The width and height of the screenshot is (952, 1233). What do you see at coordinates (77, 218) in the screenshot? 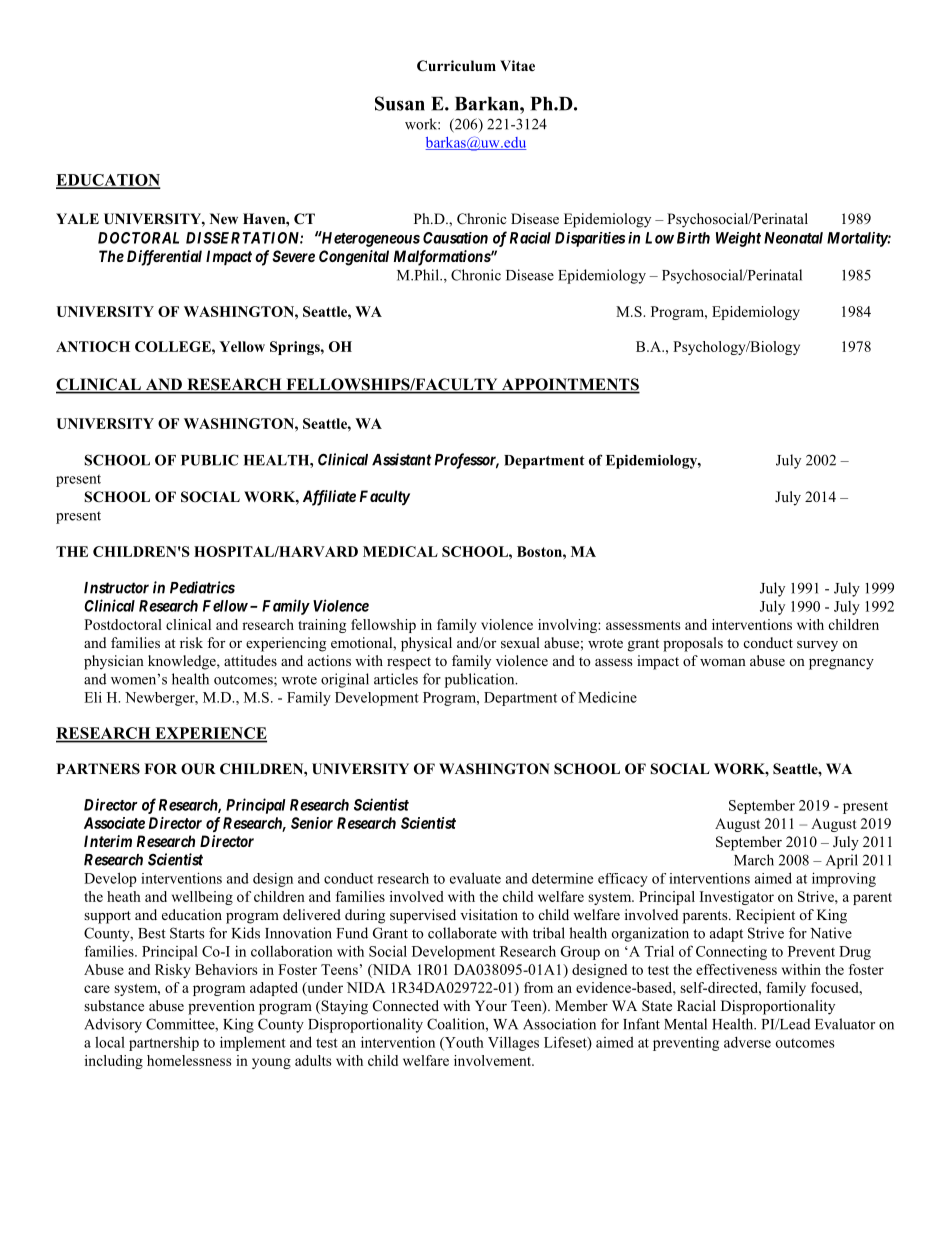
I see `YALE` at bounding box center [77, 218].
